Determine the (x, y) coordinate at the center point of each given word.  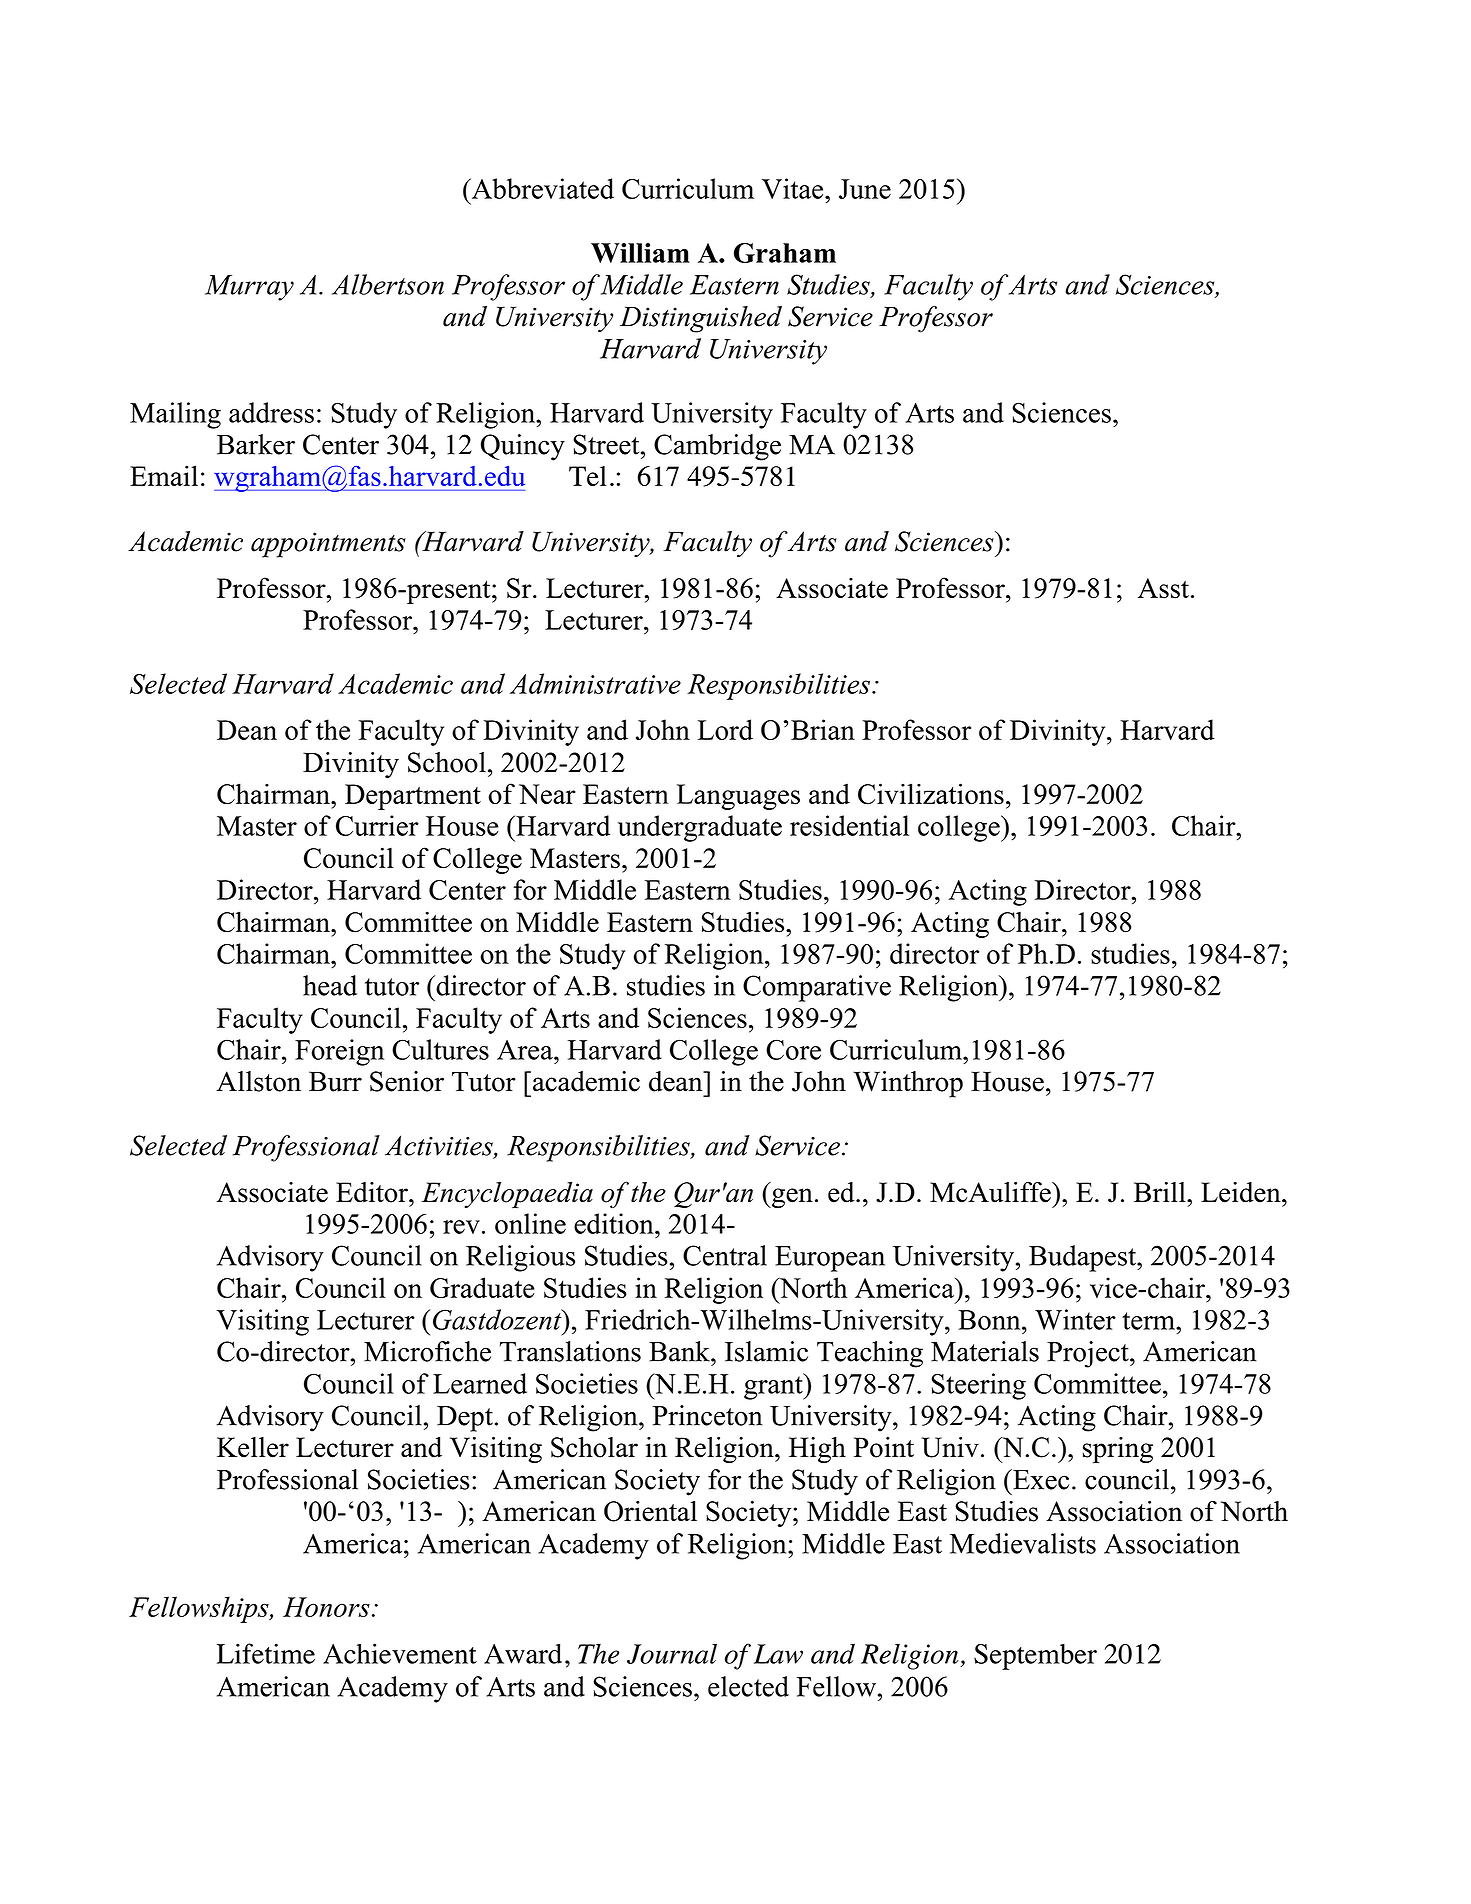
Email (164, 475)
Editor (373, 1192)
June (865, 189)
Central (725, 1255)
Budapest (1083, 1258)
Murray (249, 288)
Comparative (817, 988)
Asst (1163, 588)
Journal (672, 1653)
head (330, 985)
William (640, 253)
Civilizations (931, 794)
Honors (326, 1607)
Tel (588, 476)
